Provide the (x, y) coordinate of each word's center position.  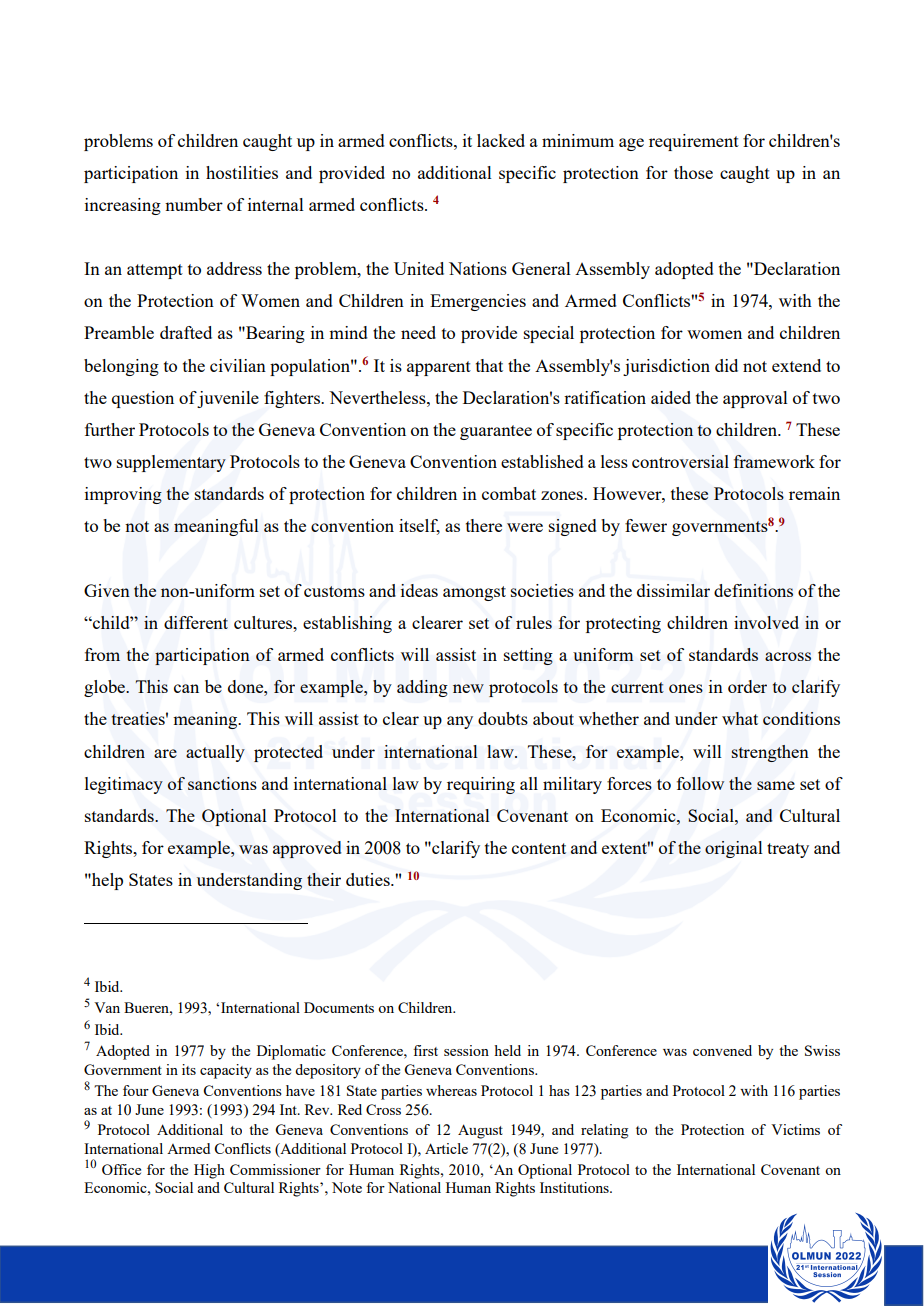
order (747, 686)
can (186, 688)
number (194, 204)
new (468, 688)
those (693, 172)
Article (446, 1148)
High (209, 1171)
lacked (501, 140)
